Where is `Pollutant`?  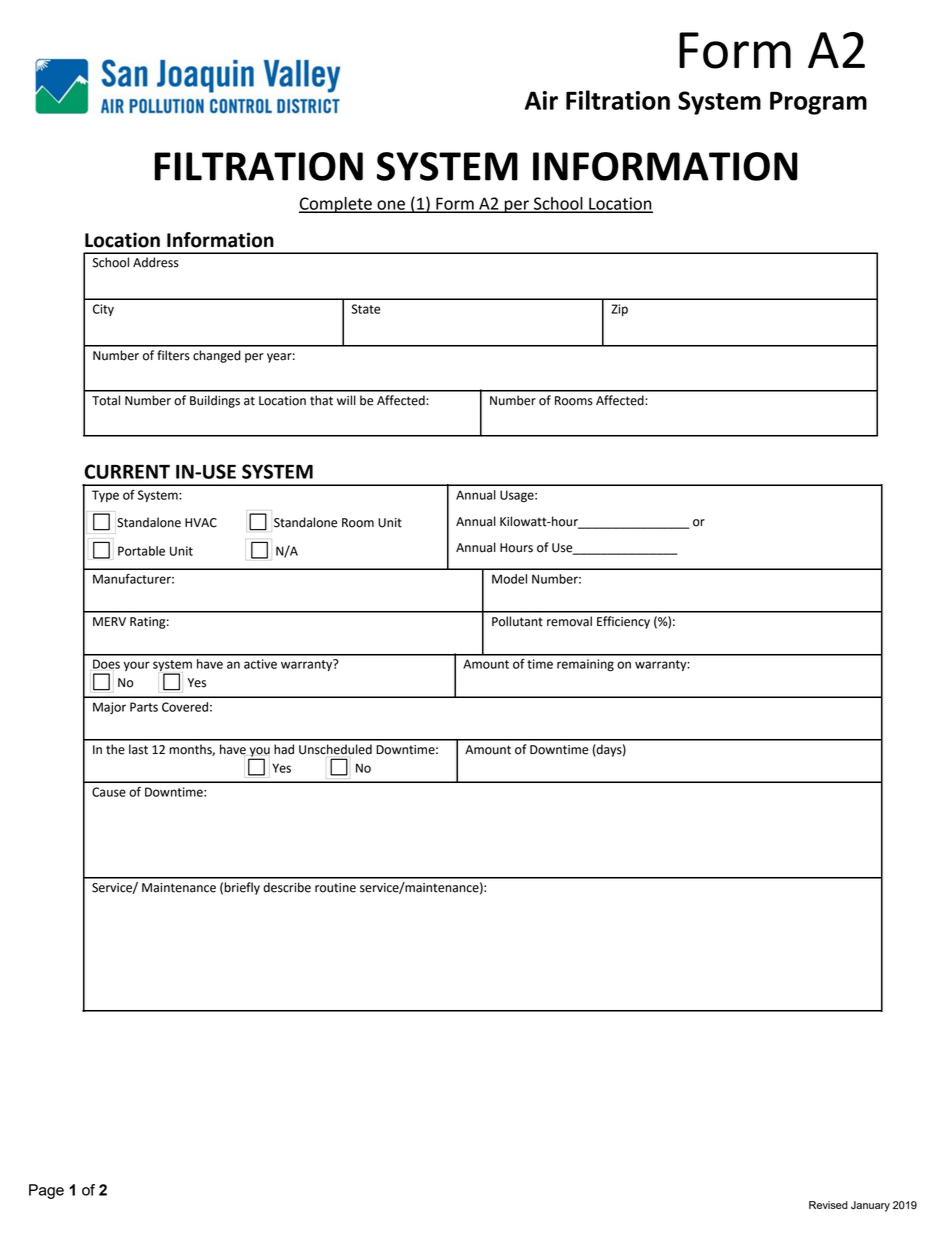 Pollutant is located at coordinates (517, 621).
